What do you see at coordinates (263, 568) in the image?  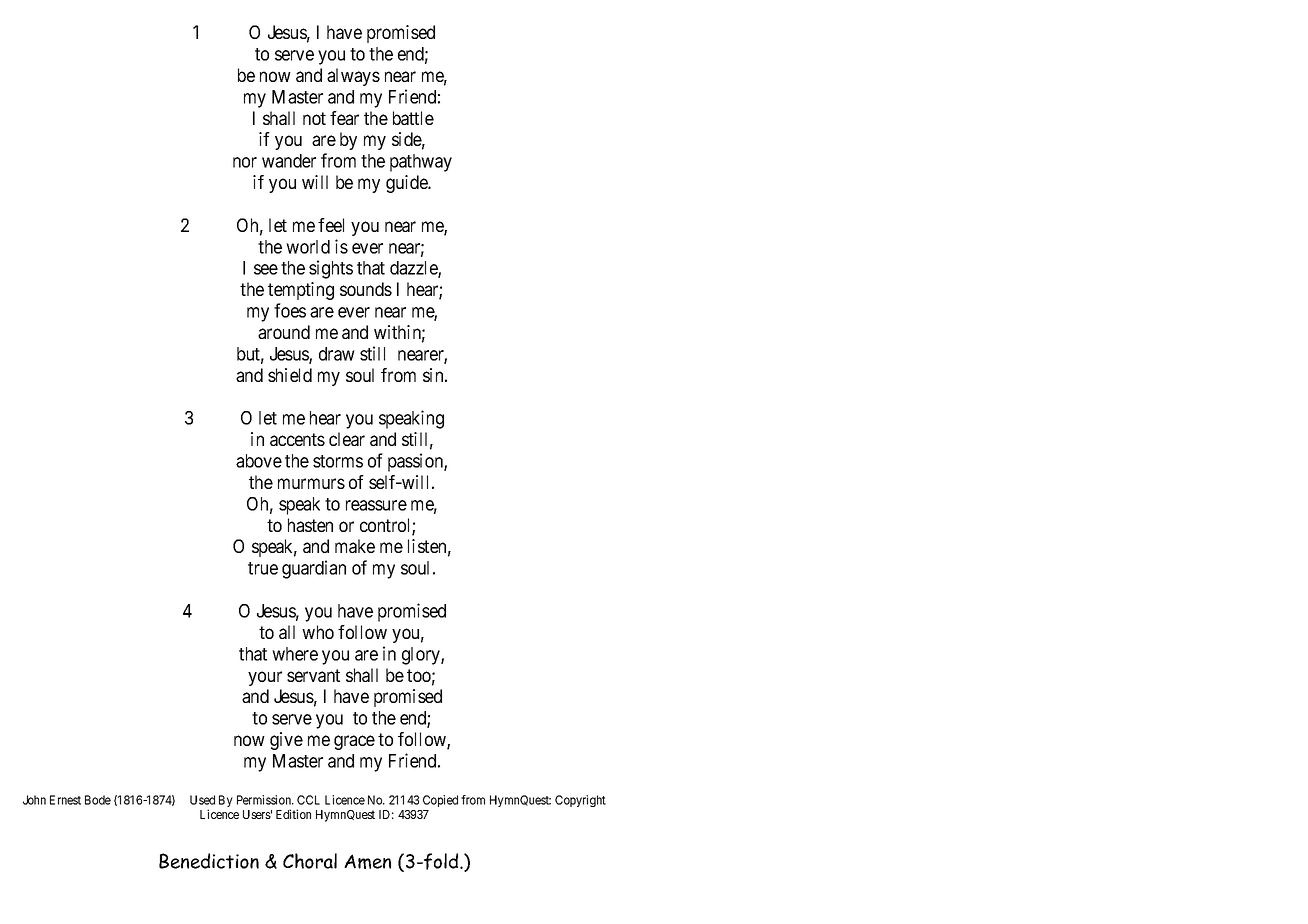 I see `true` at bounding box center [263, 568].
